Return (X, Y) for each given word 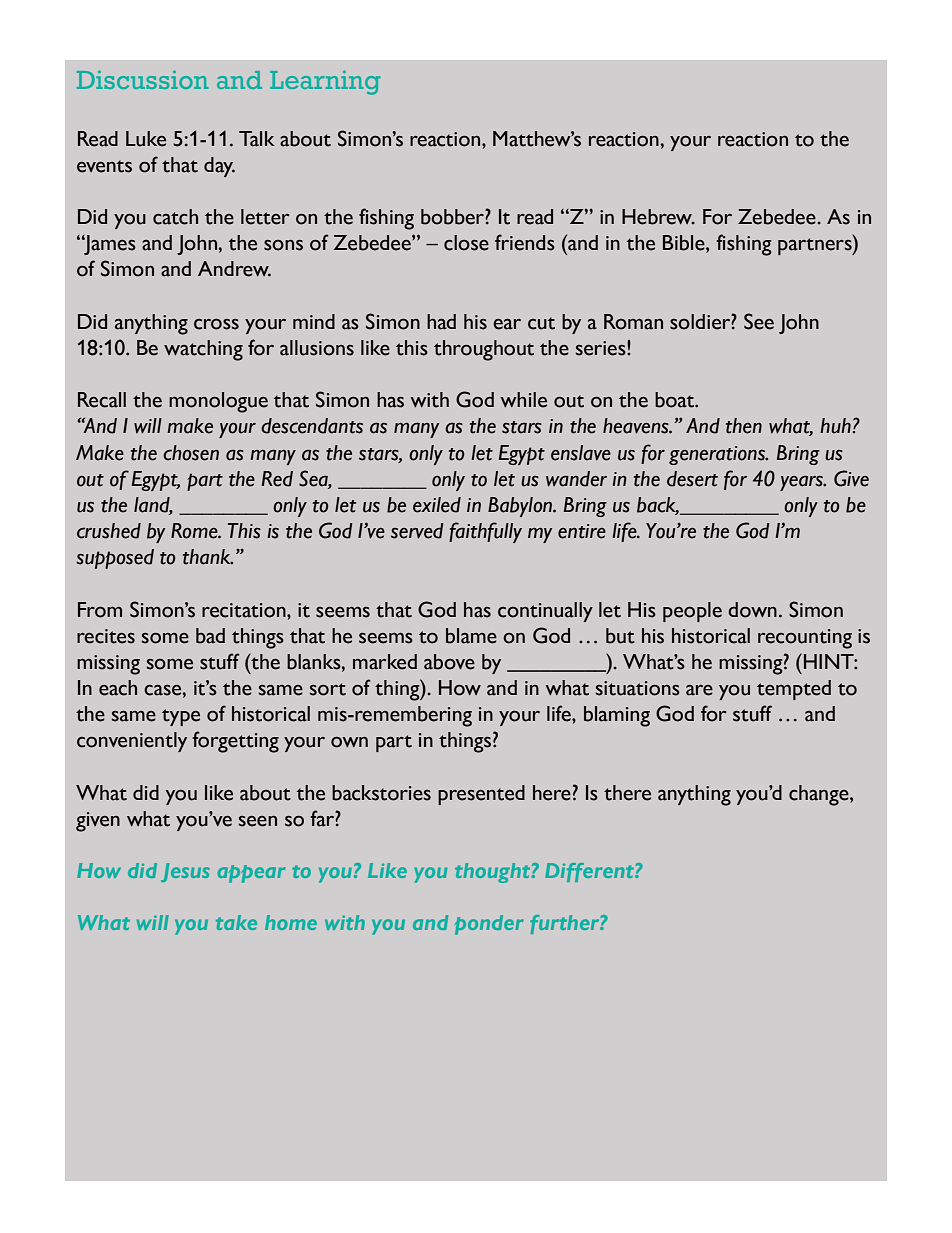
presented (481, 795)
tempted (794, 690)
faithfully (485, 532)
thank (208, 557)
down (752, 610)
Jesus (185, 872)
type (181, 717)
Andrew (234, 269)
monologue (218, 402)
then (744, 426)
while (524, 400)
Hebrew (658, 217)
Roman (633, 322)
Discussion (143, 79)
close (466, 243)
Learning (325, 82)
